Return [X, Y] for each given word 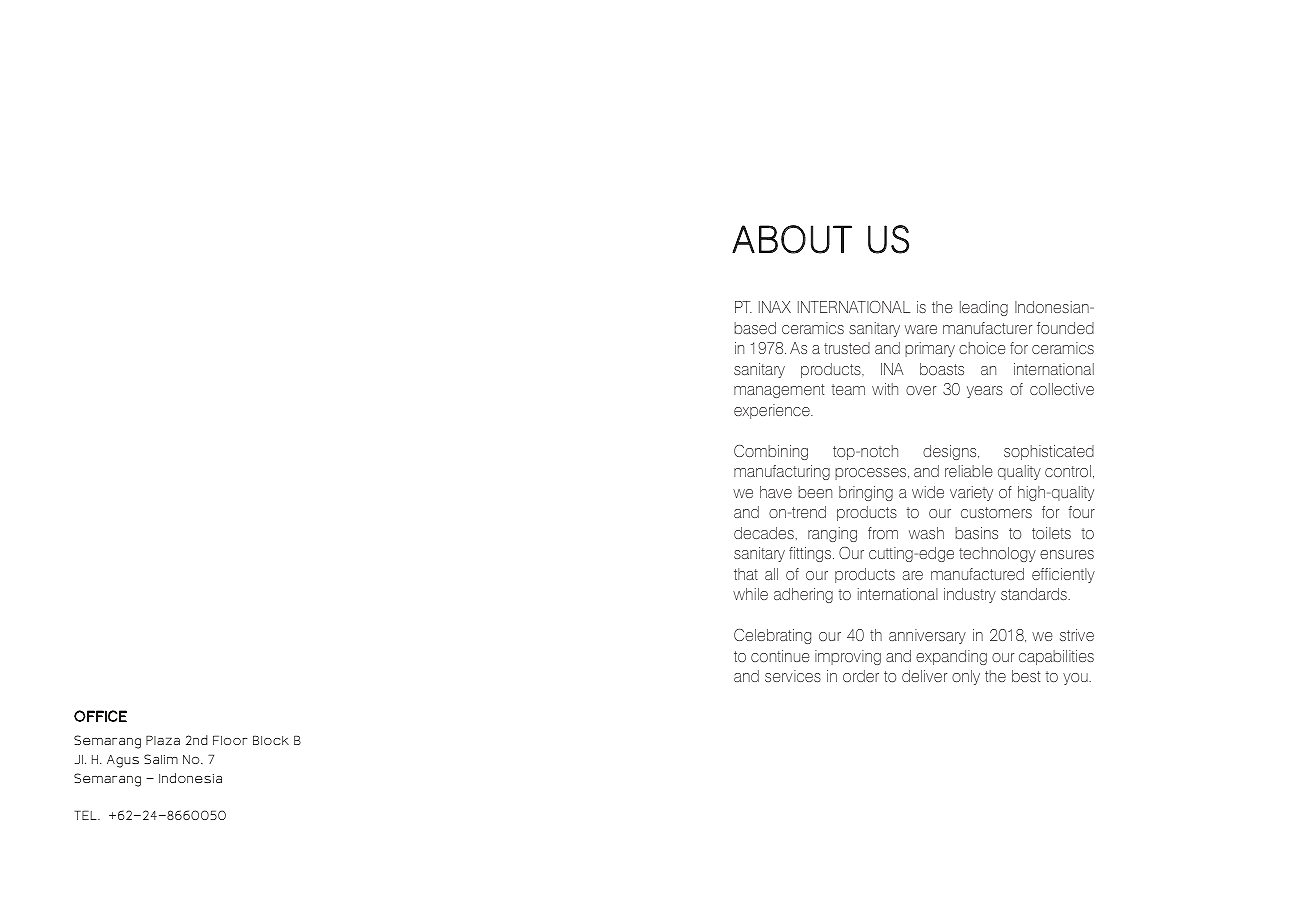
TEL [86, 815]
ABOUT [792, 239]
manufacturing [782, 472]
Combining [771, 452]
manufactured [977, 574]
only [966, 677]
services [793, 676]
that [746, 574]
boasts [942, 369]
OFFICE [100, 716]
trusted [847, 348]
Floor [230, 740]
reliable [969, 471]
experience [773, 411]
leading [984, 308]
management [779, 391]
